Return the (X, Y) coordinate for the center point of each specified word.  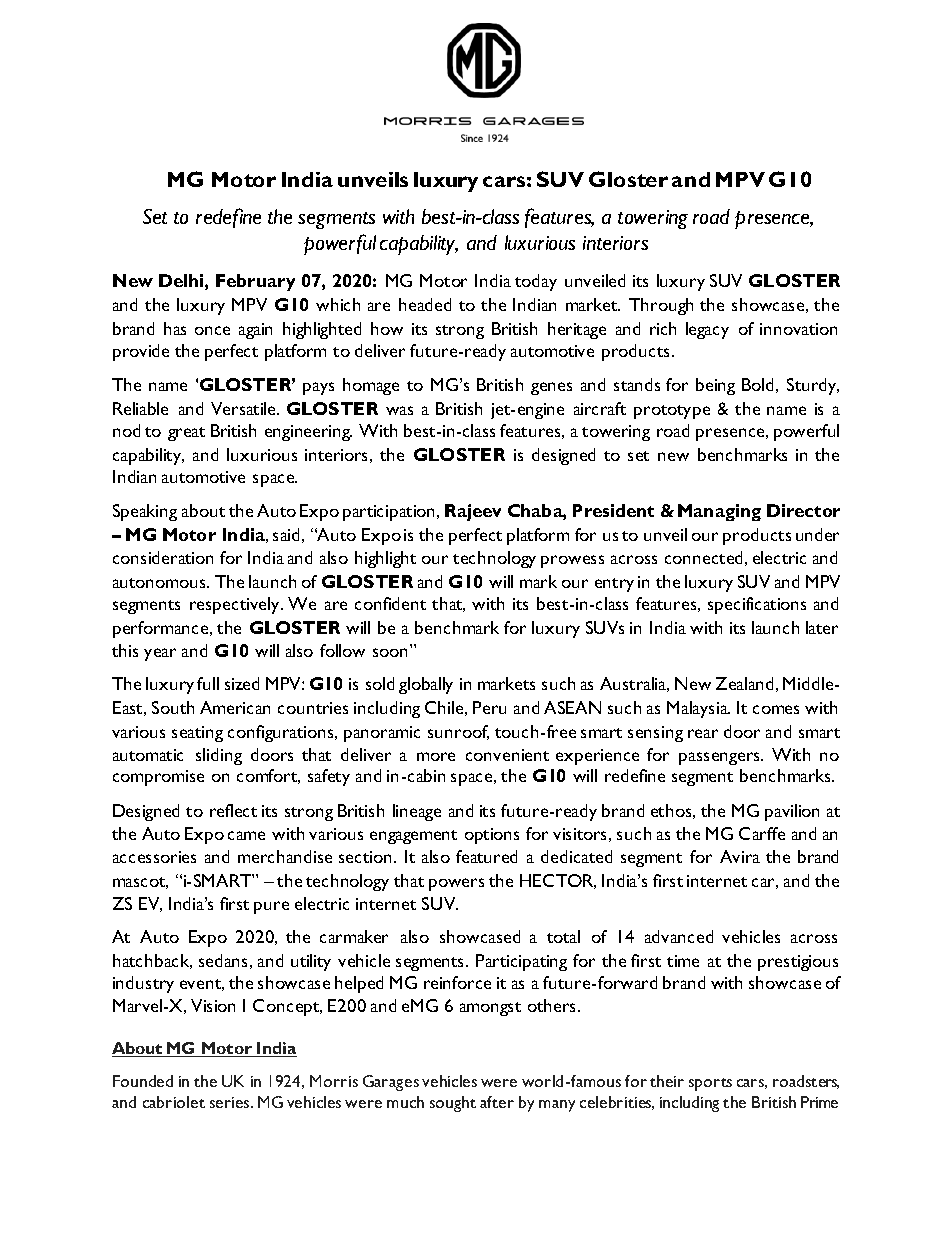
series (231, 1102)
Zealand (744, 683)
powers (456, 884)
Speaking (145, 512)
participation (388, 513)
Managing (719, 512)
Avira (740, 856)
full (208, 683)
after (497, 1102)
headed (425, 304)
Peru (489, 707)
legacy (707, 330)
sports (710, 1084)
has (175, 328)
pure (271, 907)
